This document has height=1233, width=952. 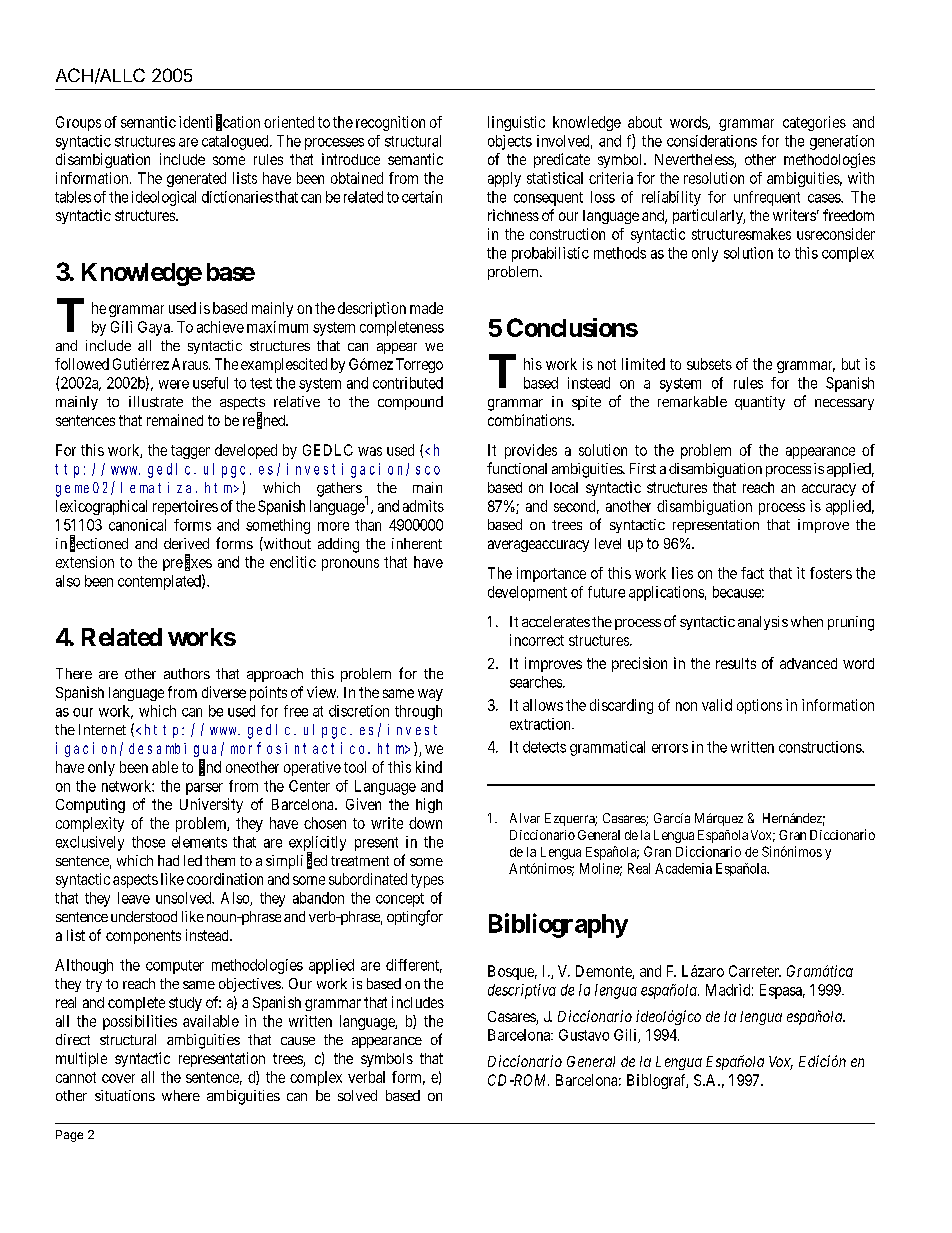 What do you see at coordinates (683, 868) in the document?
I see `Academia` at bounding box center [683, 868].
